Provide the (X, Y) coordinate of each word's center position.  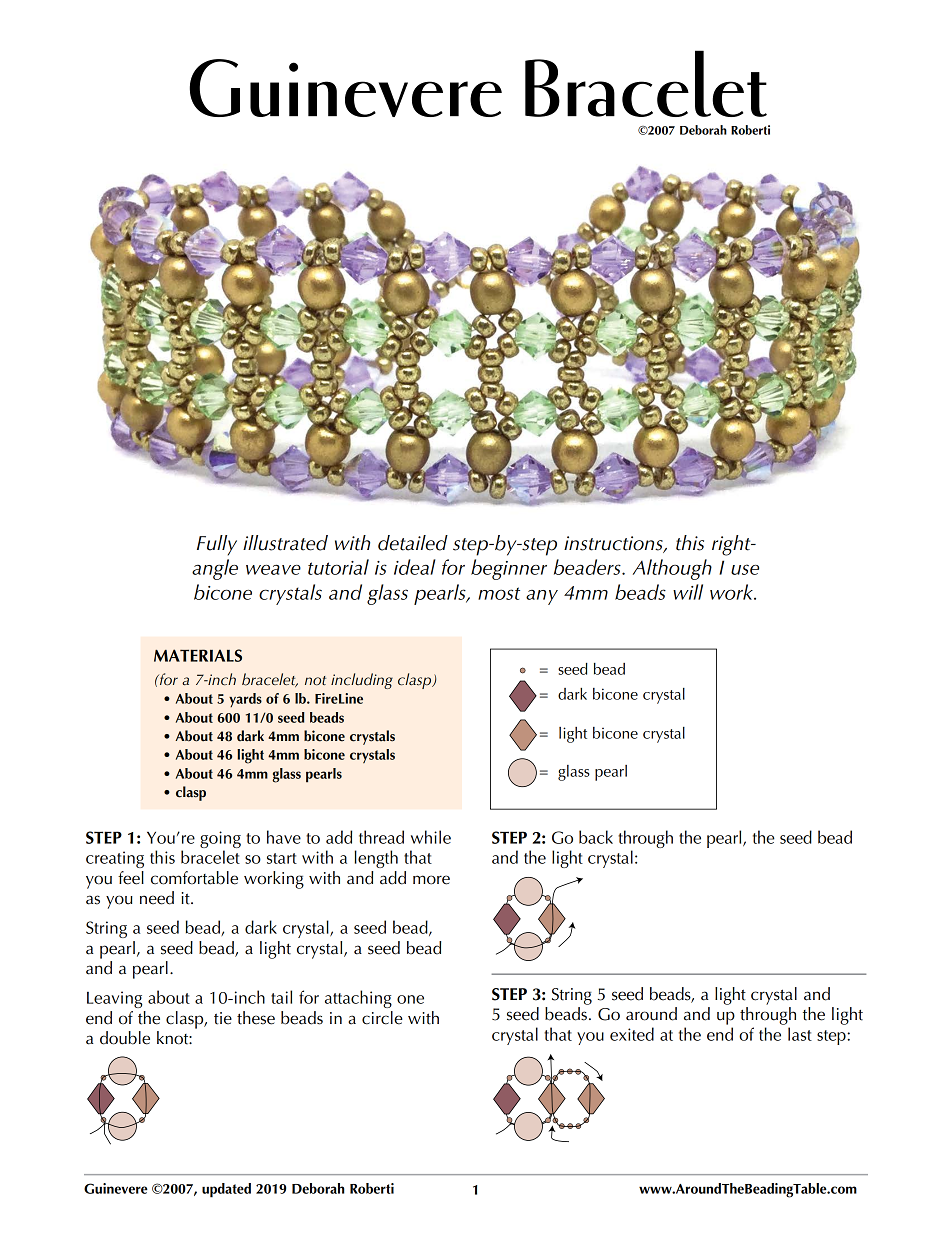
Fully (217, 545)
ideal (415, 567)
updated (226, 1190)
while (431, 837)
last (800, 1034)
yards (245, 700)
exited (632, 1034)
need (157, 898)
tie (223, 1018)
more (431, 880)
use (745, 569)
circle (382, 1018)
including (362, 681)
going (220, 839)
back (596, 837)
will (688, 592)
